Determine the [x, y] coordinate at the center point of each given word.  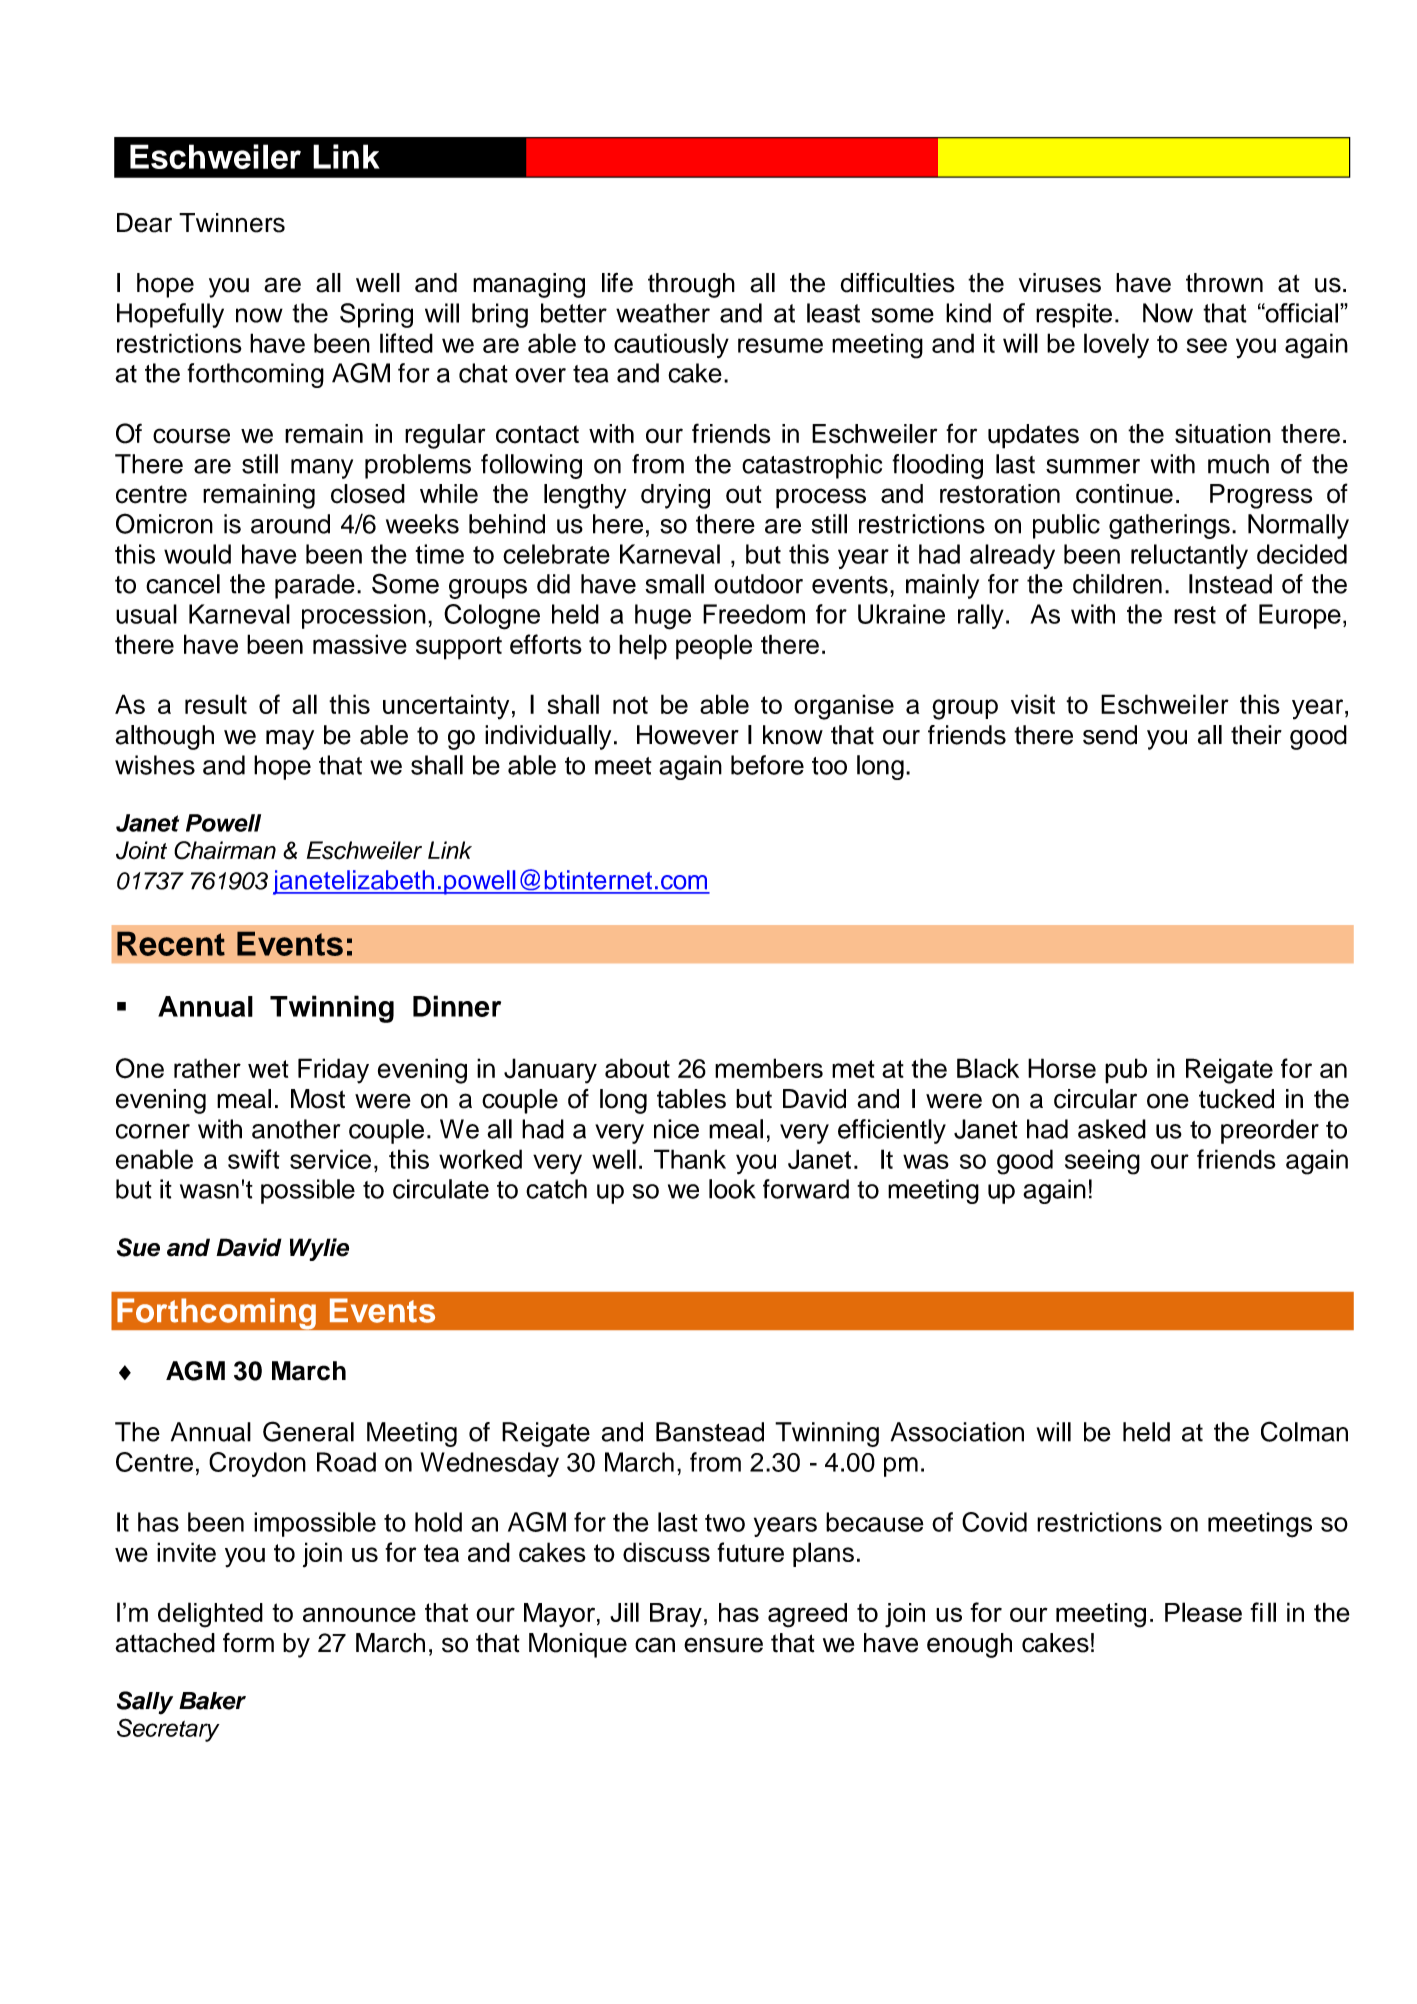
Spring [376, 315]
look [732, 1189]
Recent [171, 944]
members [769, 1068]
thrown [1224, 283]
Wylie [319, 1249]
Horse [1062, 1068]
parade [315, 586]
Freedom [754, 614]
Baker [212, 1701]
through [691, 285]
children [1117, 584]
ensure [723, 1645]
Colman [1304, 1431]
